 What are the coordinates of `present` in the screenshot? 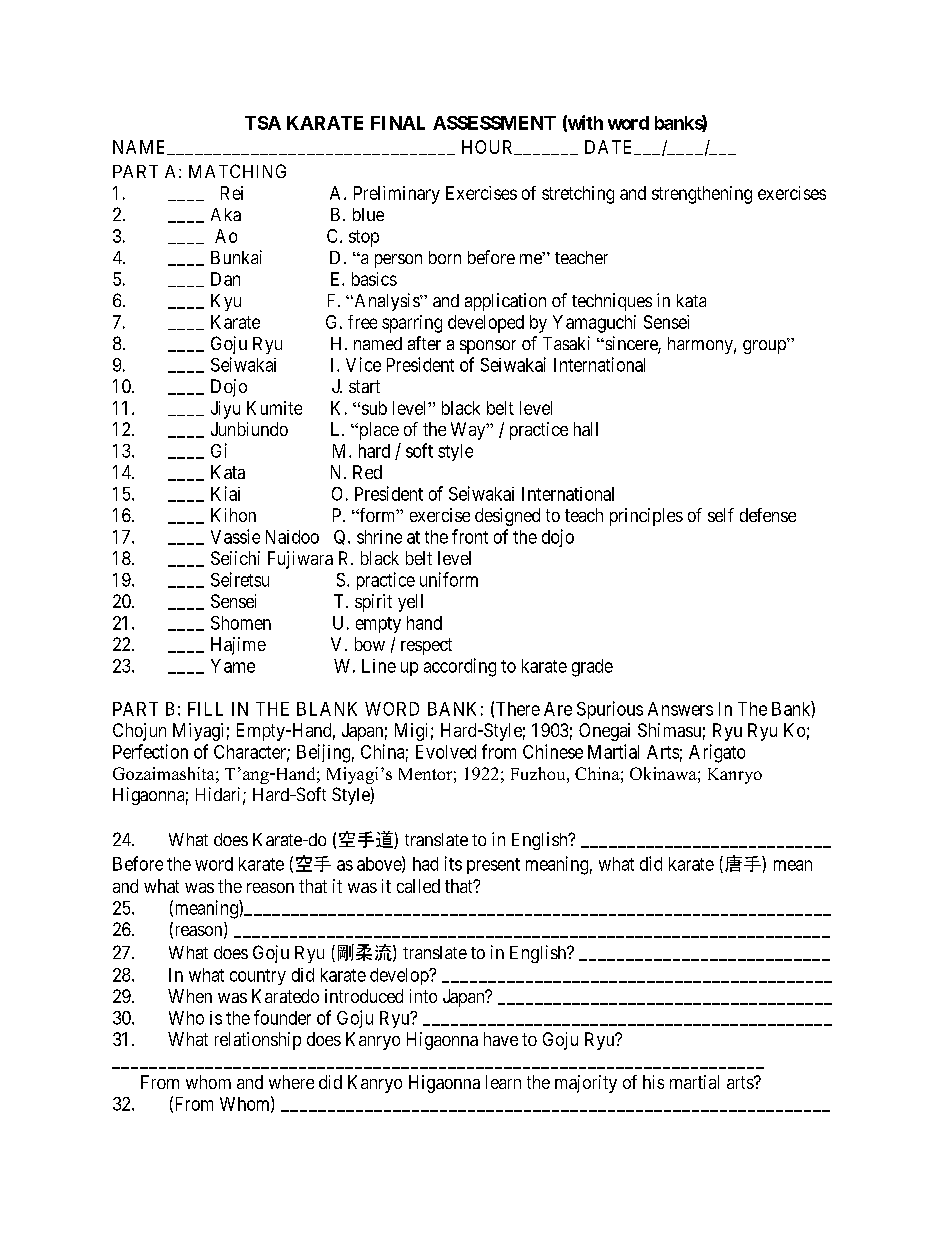 It's located at (493, 866).
